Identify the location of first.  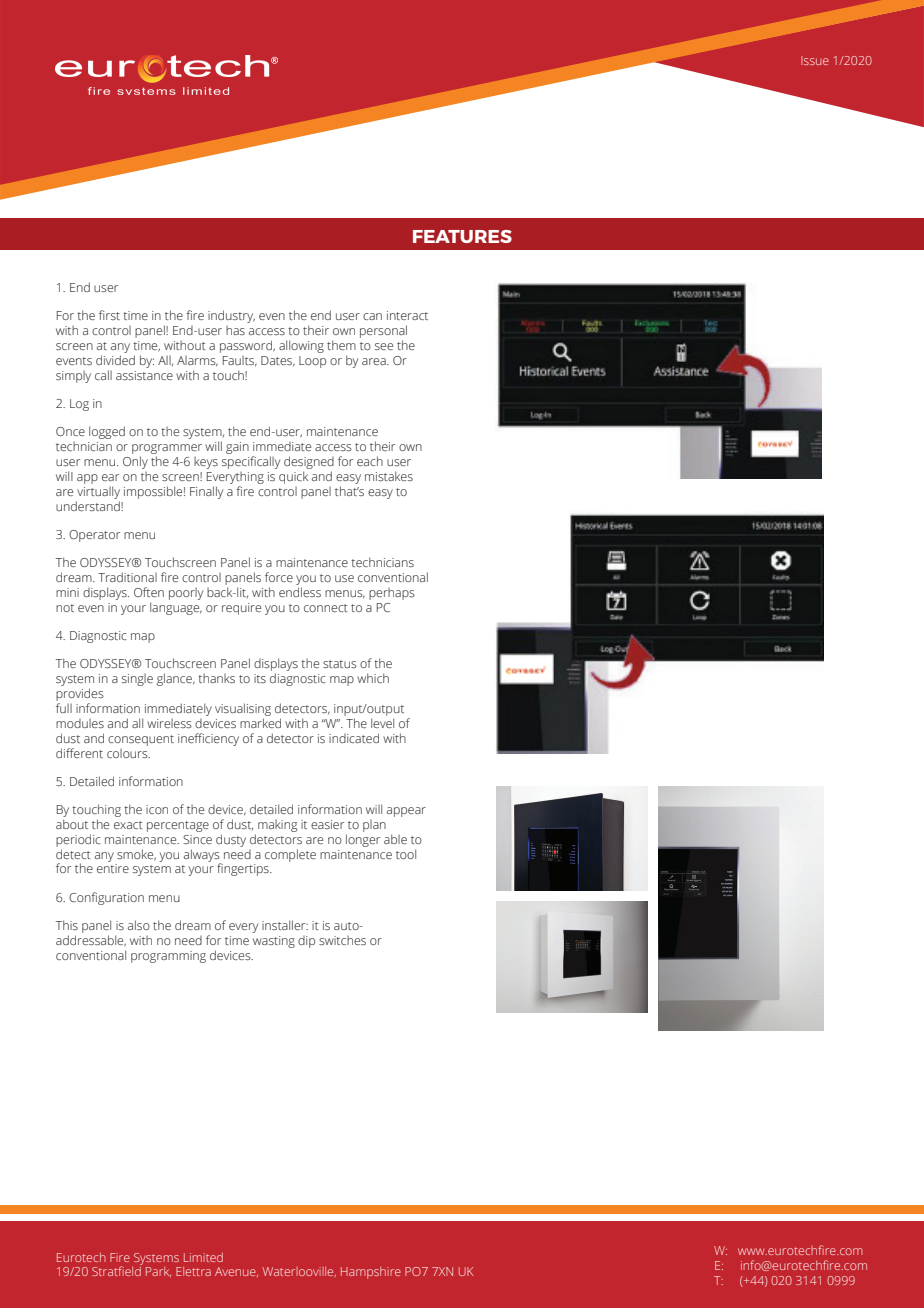
(109, 315).
